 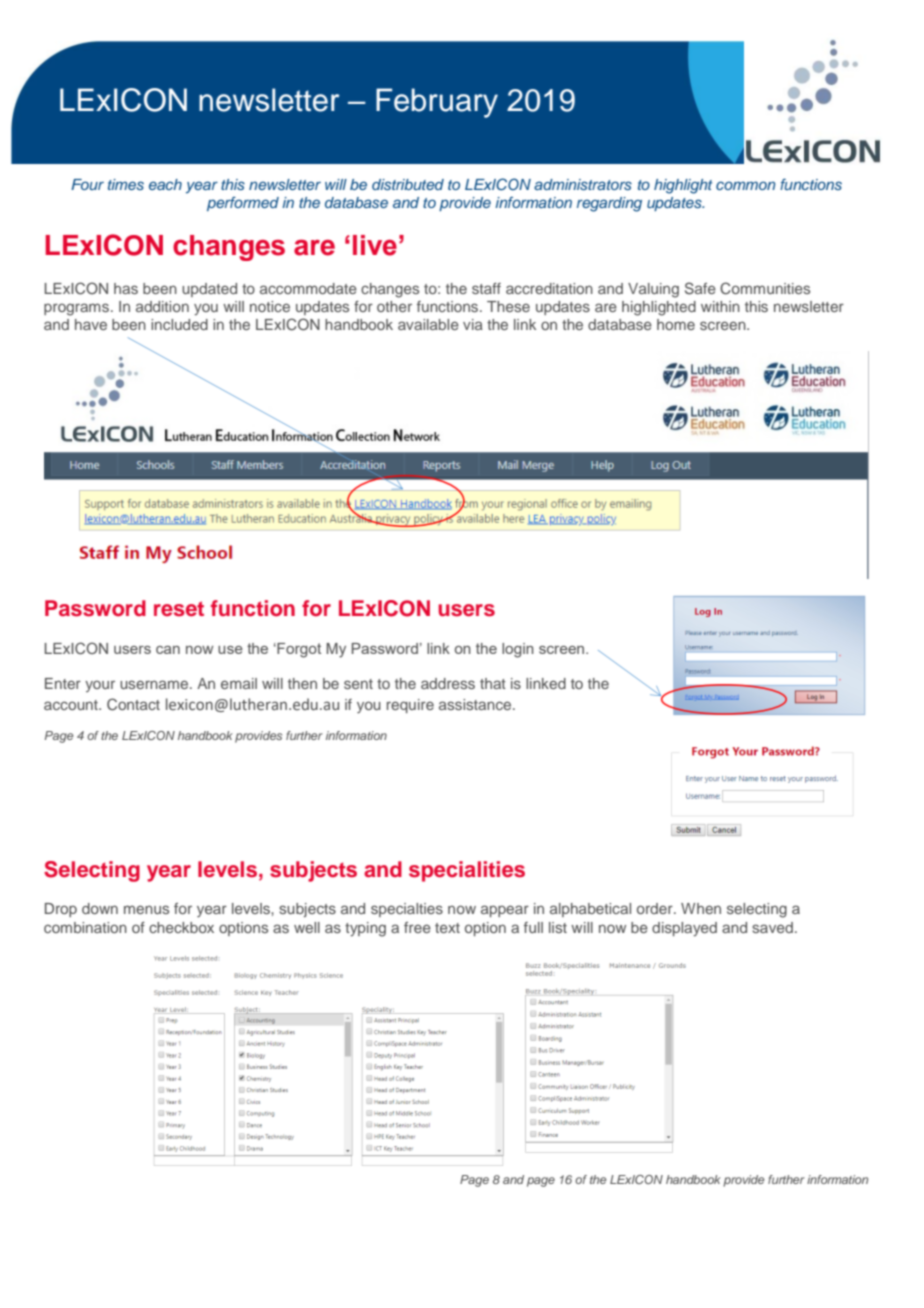 I want to click on common, so click(x=745, y=185).
